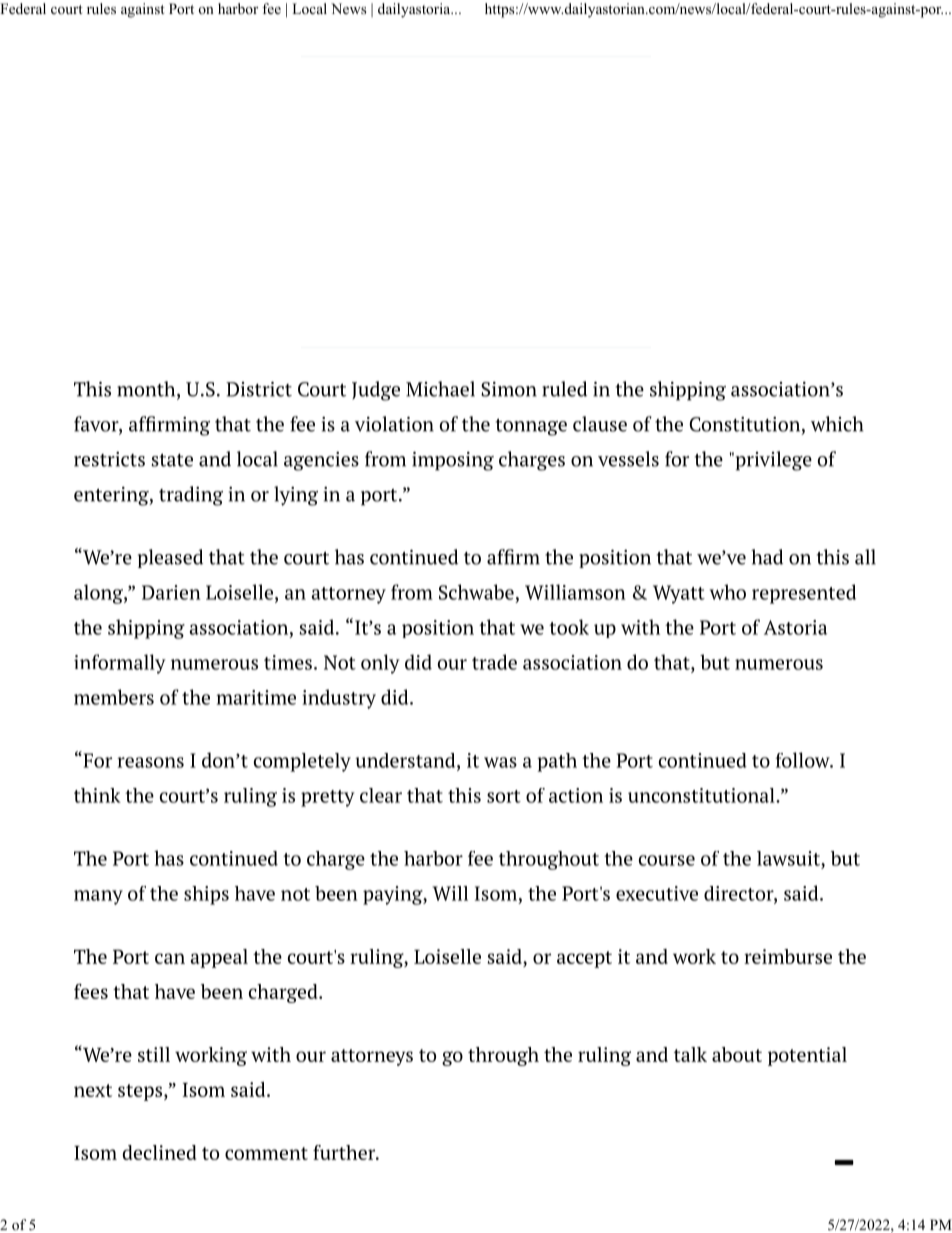 This document has width=952, height=1233. I want to click on follow, so click(803, 760).
